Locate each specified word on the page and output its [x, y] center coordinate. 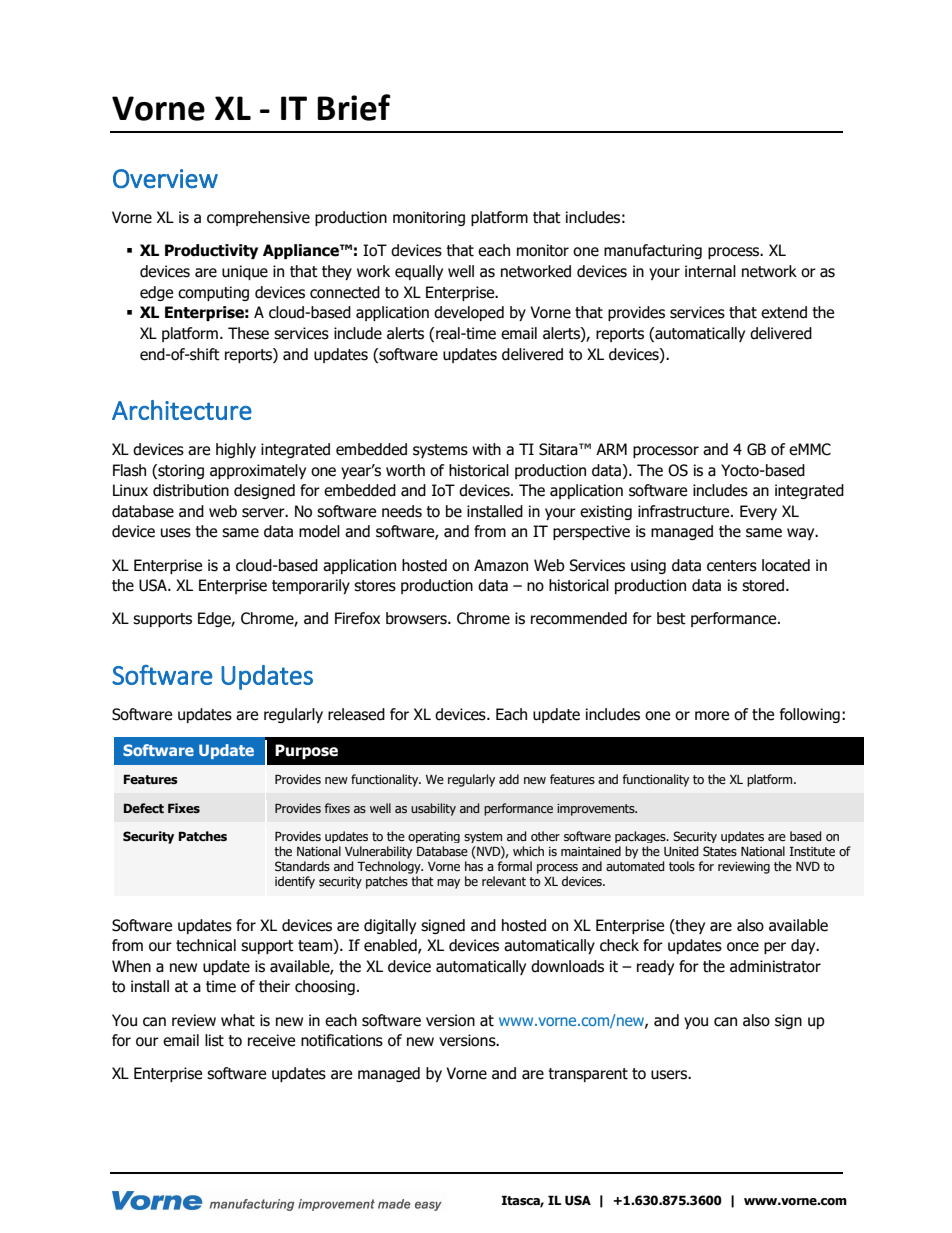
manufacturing [653, 251]
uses [176, 533]
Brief [353, 107]
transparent [588, 1075]
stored [764, 585]
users [670, 1075]
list [214, 1040]
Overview [165, 178]
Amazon [501, 565]
